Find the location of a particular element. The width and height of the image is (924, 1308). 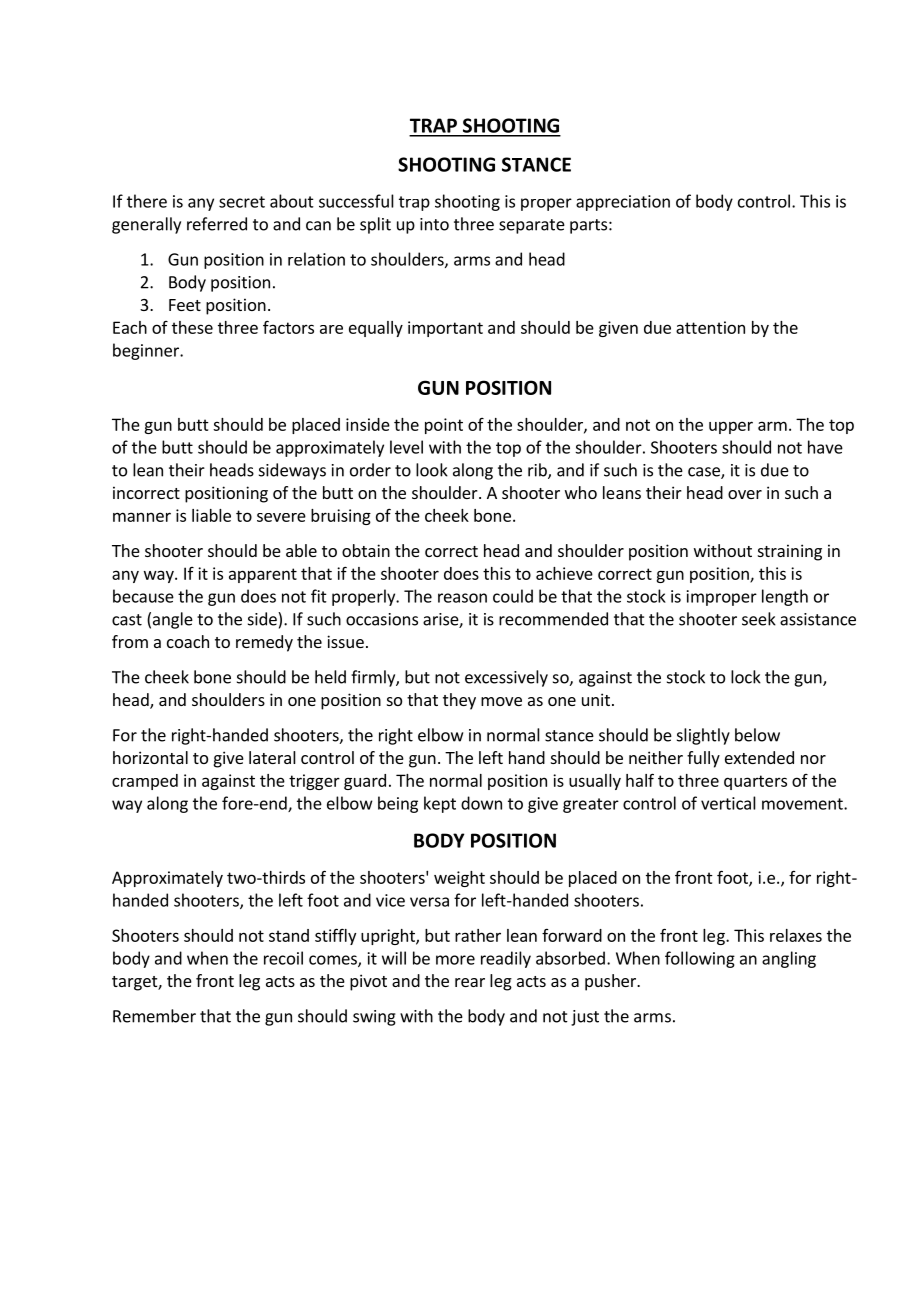

look is located at coordinates (432, 470).
